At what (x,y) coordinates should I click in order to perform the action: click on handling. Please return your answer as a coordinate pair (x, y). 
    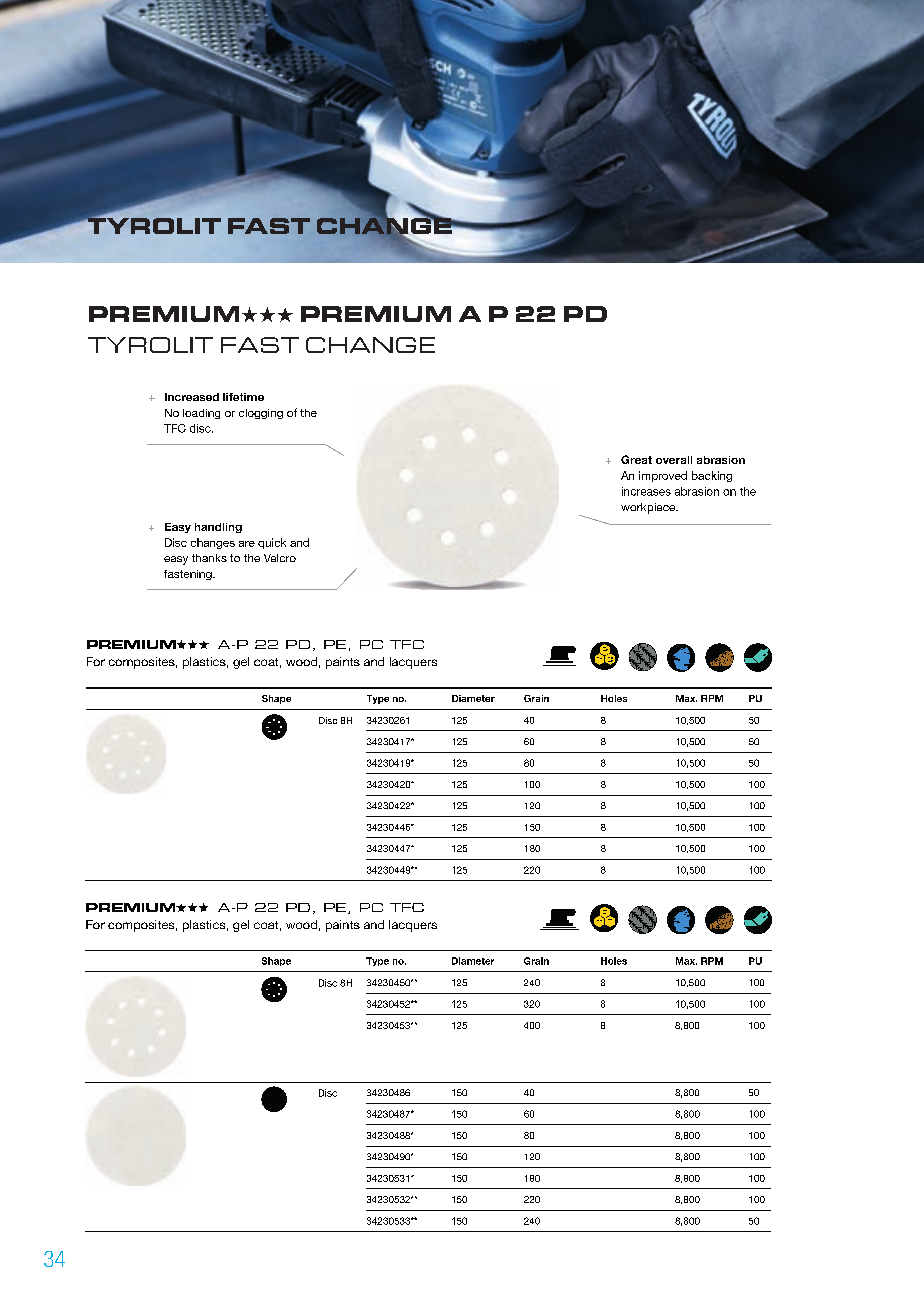
    Looking at the image, I should click on (218, 528).
